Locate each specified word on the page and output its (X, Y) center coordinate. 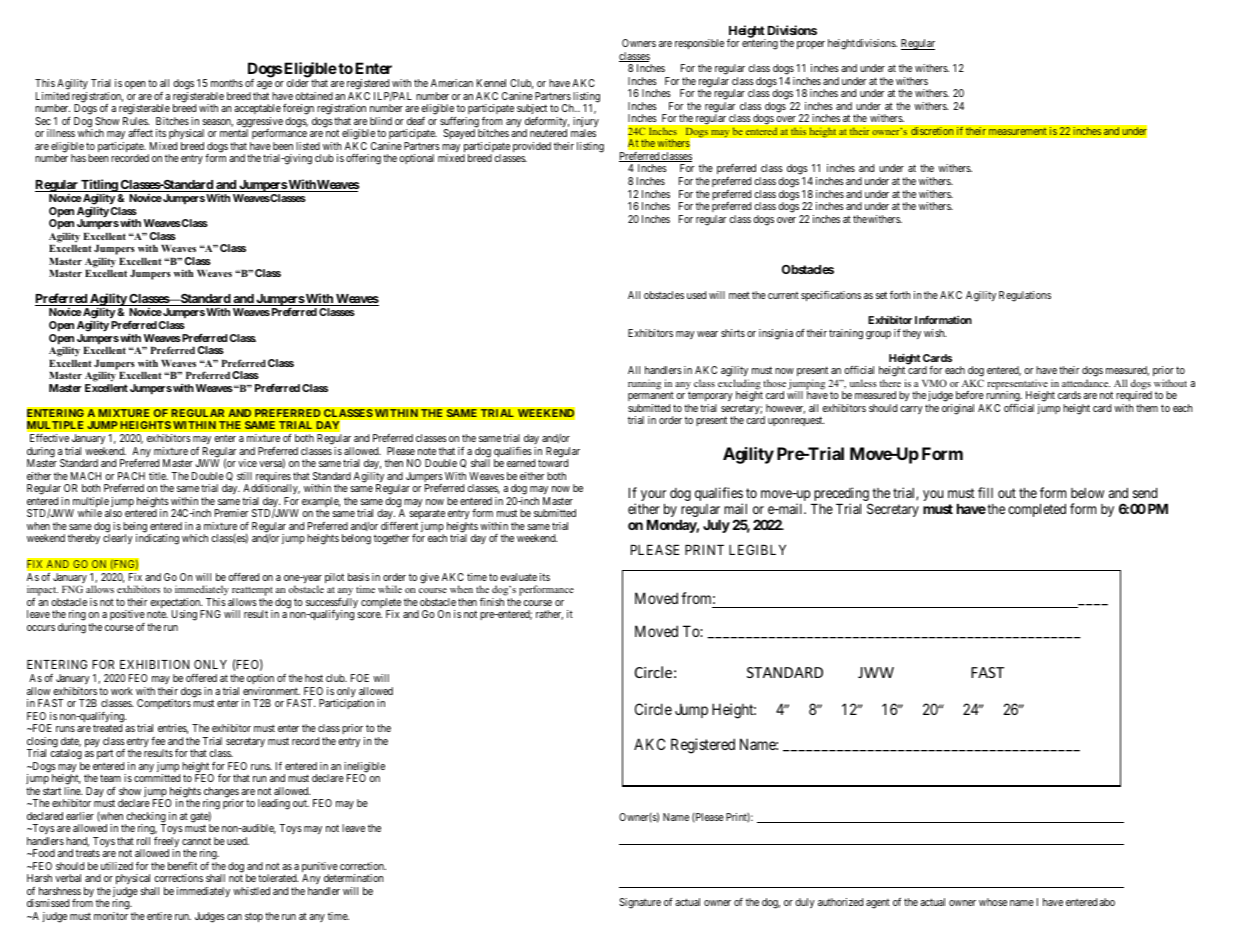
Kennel (491, 83)
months (227, 83)
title (158, 476)
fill (985, 492)
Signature (640, 903)
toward (553, 463)
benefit (182, 866)
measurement (1018, 131)
